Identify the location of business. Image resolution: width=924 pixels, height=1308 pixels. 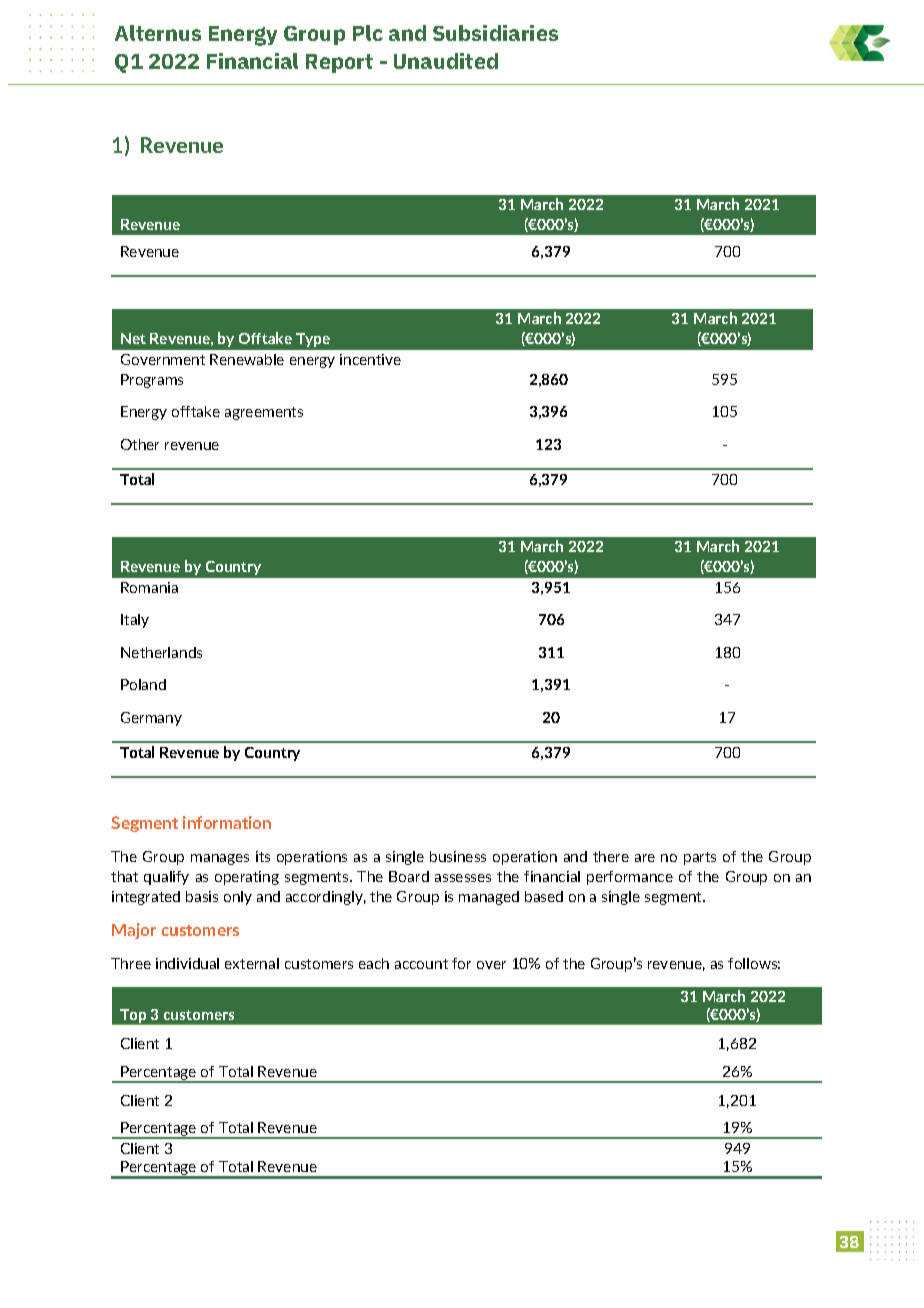
(458, 856).
